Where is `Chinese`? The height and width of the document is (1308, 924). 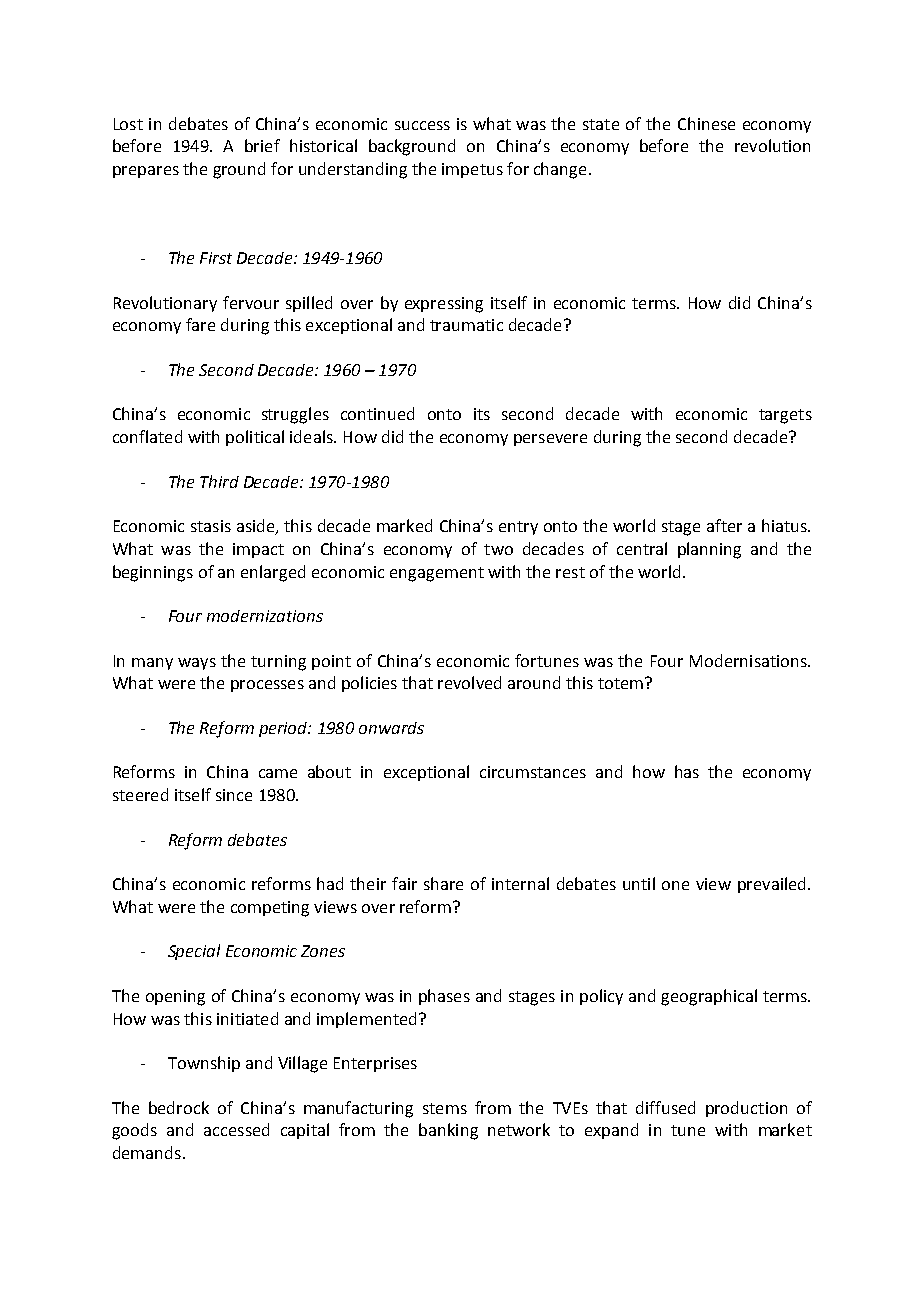 Chinese is located at coordinates (706, 123).
